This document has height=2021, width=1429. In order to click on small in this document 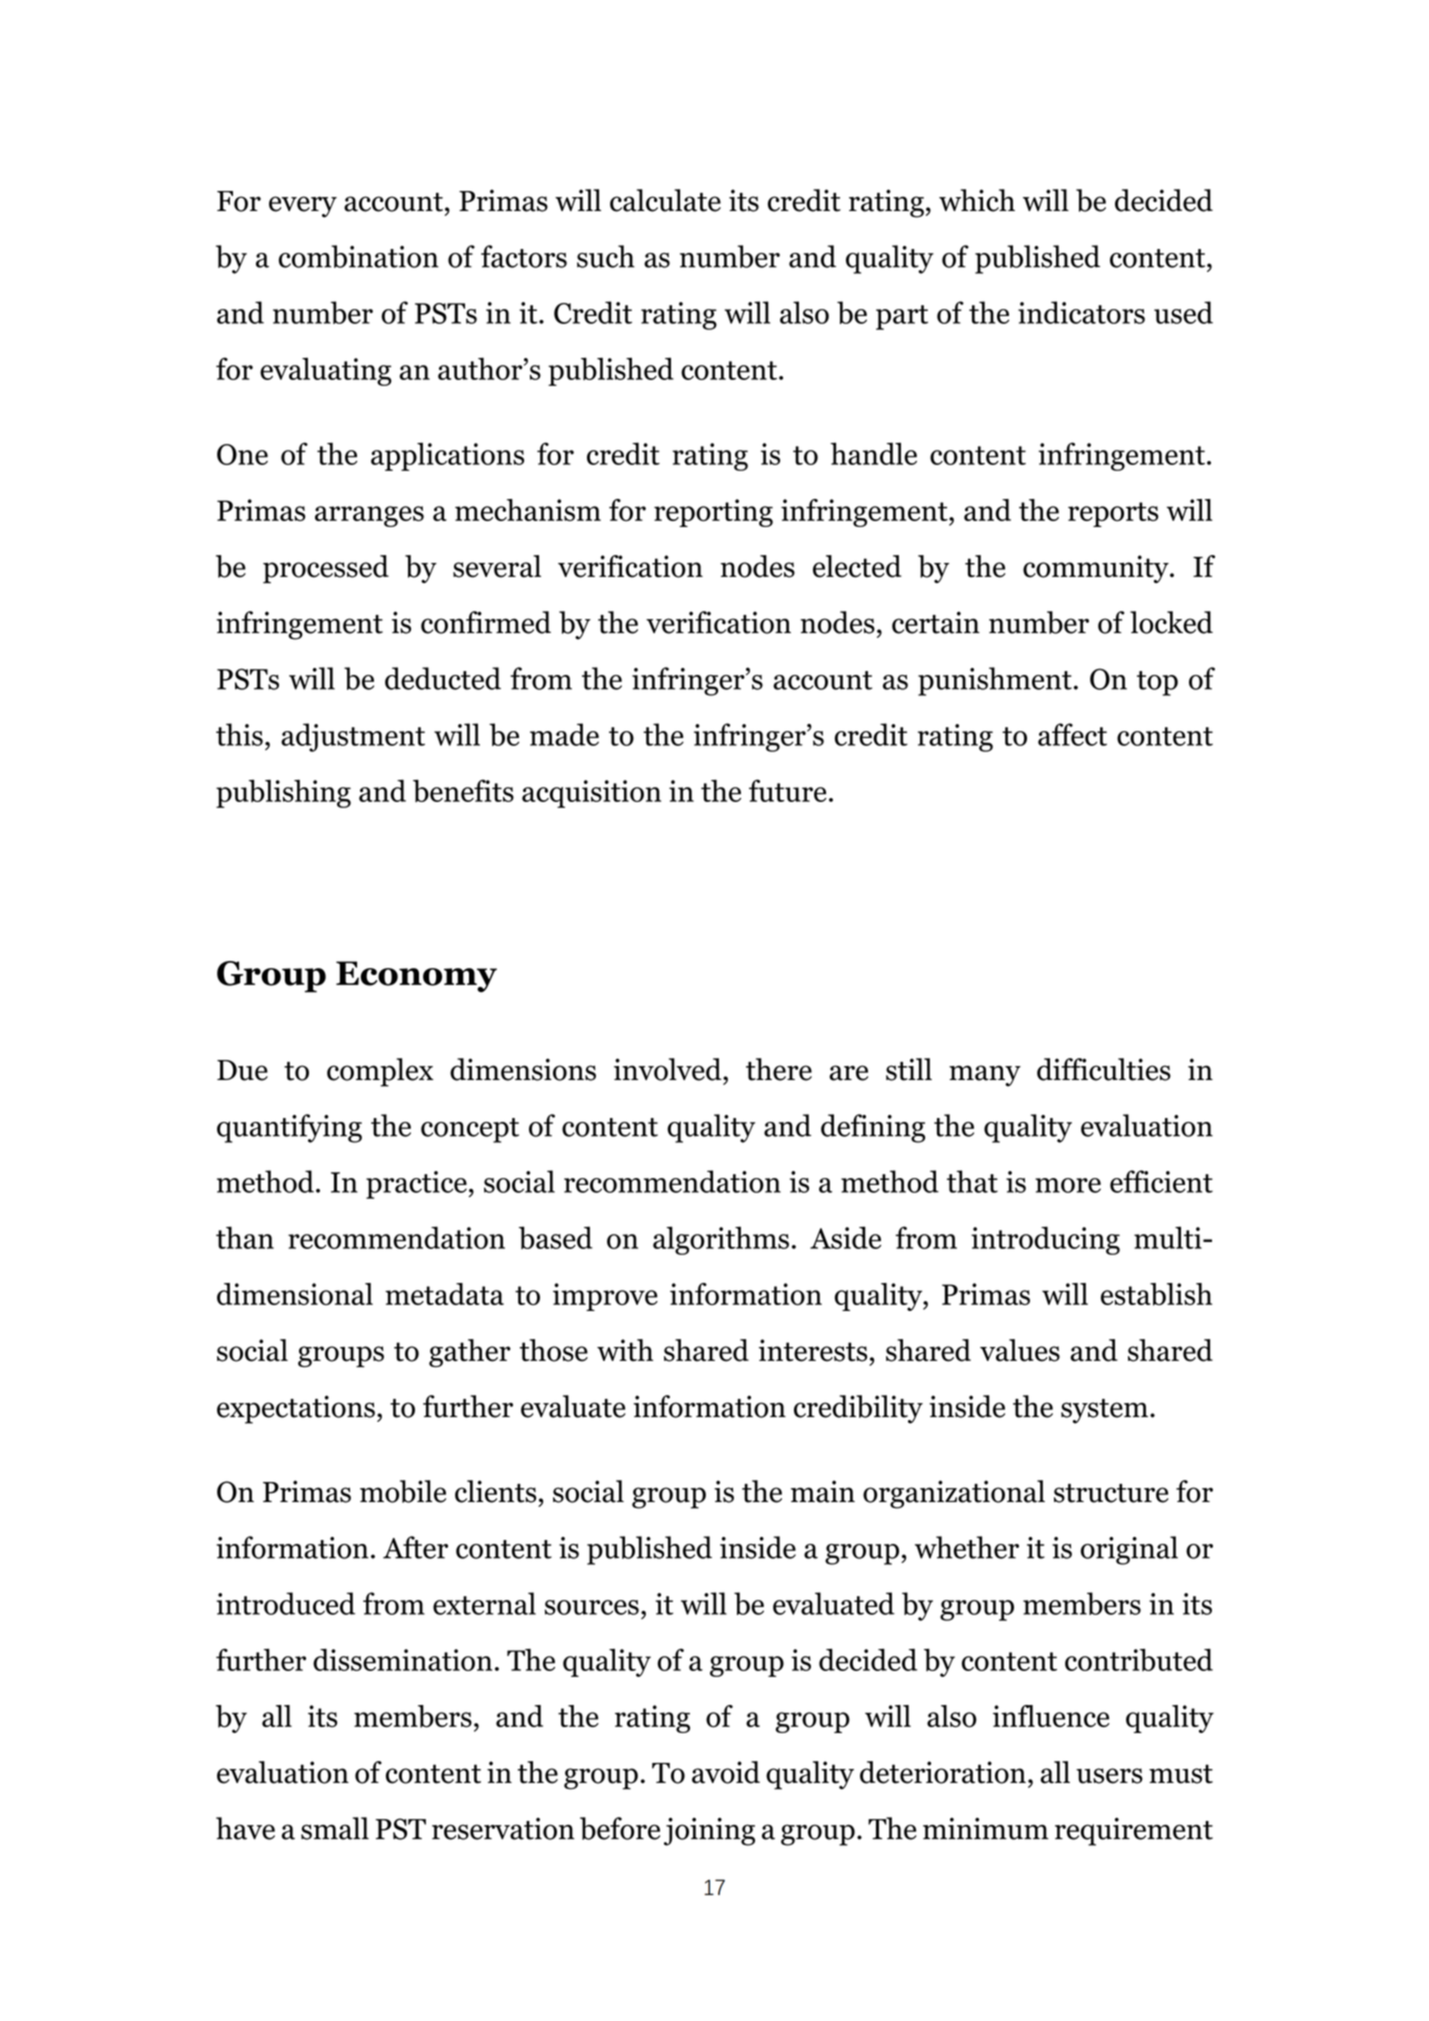, I will do `click(335, 1828)`.
